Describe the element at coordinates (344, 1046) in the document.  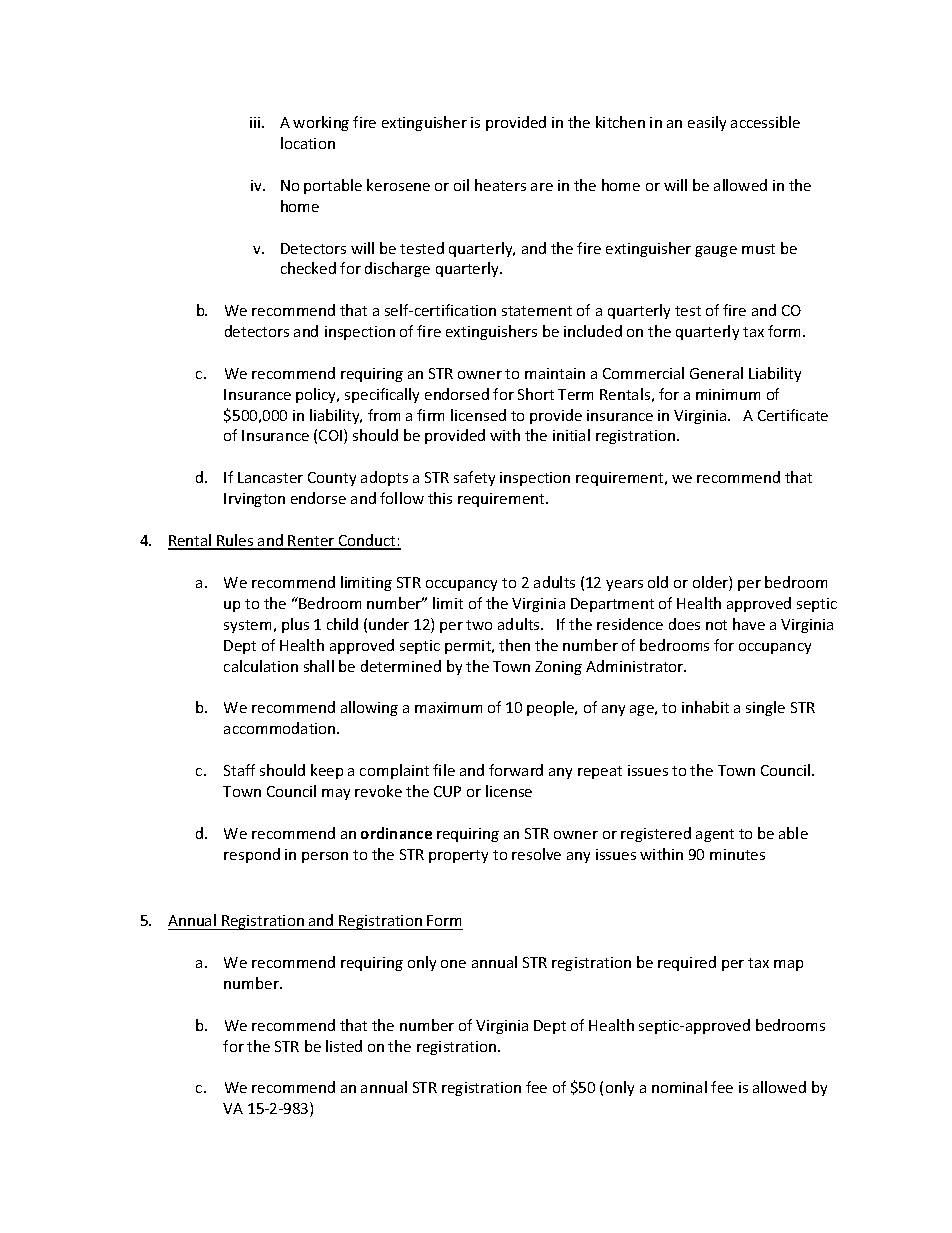
I see `listed` at that location.
